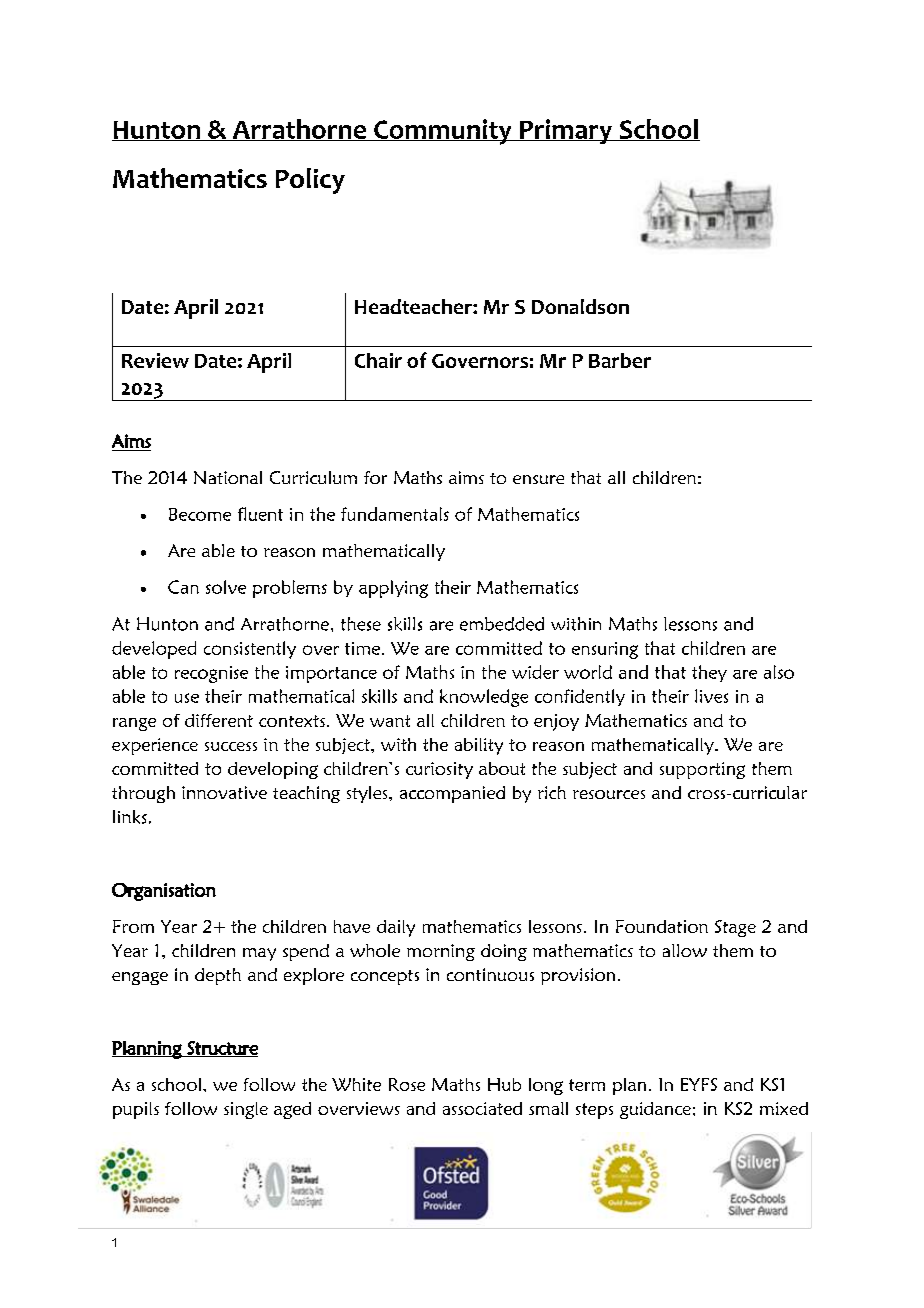  I want to click on Barber, so click(620, 360).
